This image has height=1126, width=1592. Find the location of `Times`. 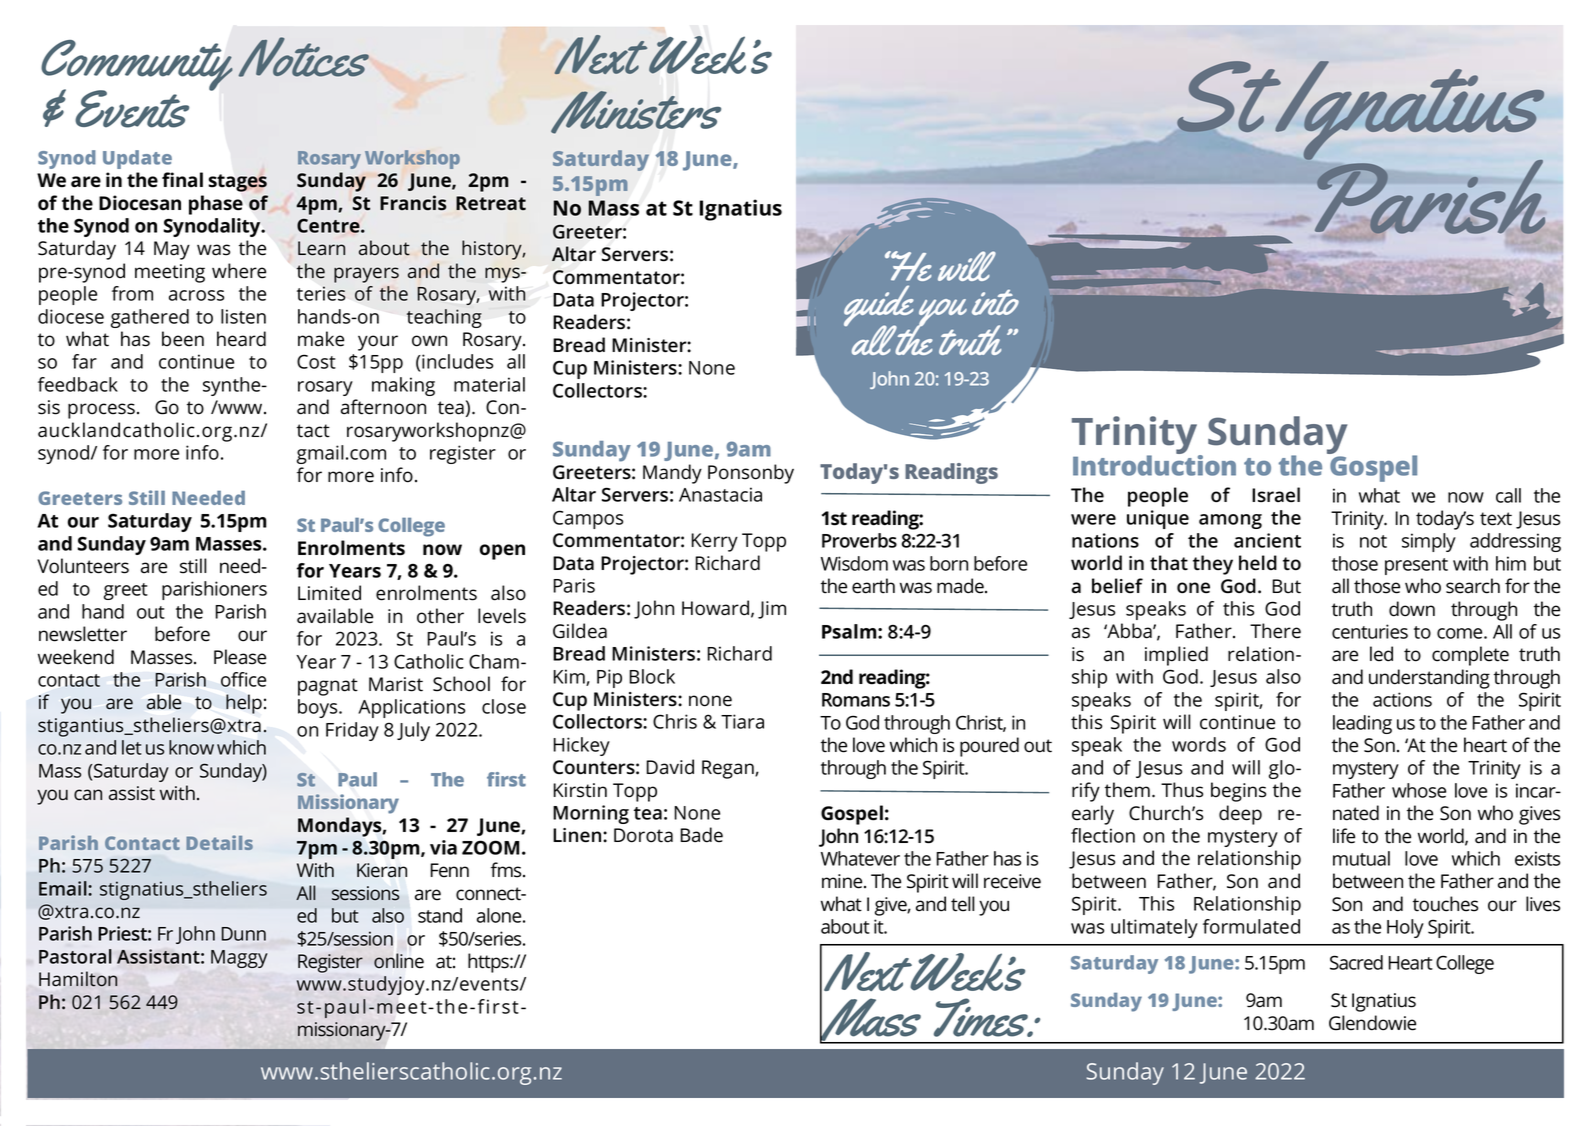

Times is located at coordinates (982, 1017).
